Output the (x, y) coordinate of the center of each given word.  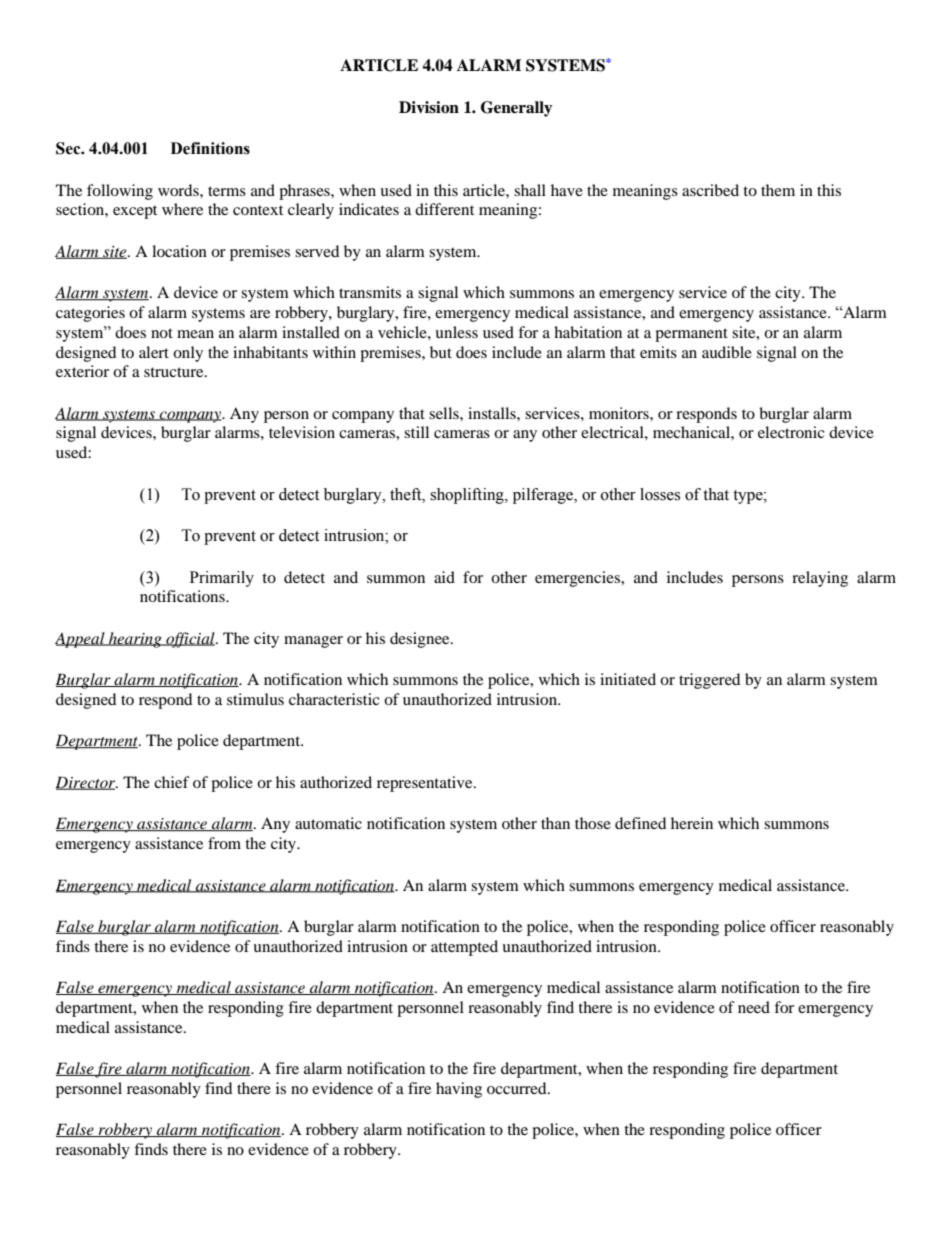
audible (727, 352)
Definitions (210, 148)
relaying (820, 579)
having (459, 1090)
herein (692, 823)
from (224, 843)
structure (175, 372)
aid (444, 577)
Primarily (222, 579)
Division (429, 107)
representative (426, 784)
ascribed (710, 190)
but (441, 352)
